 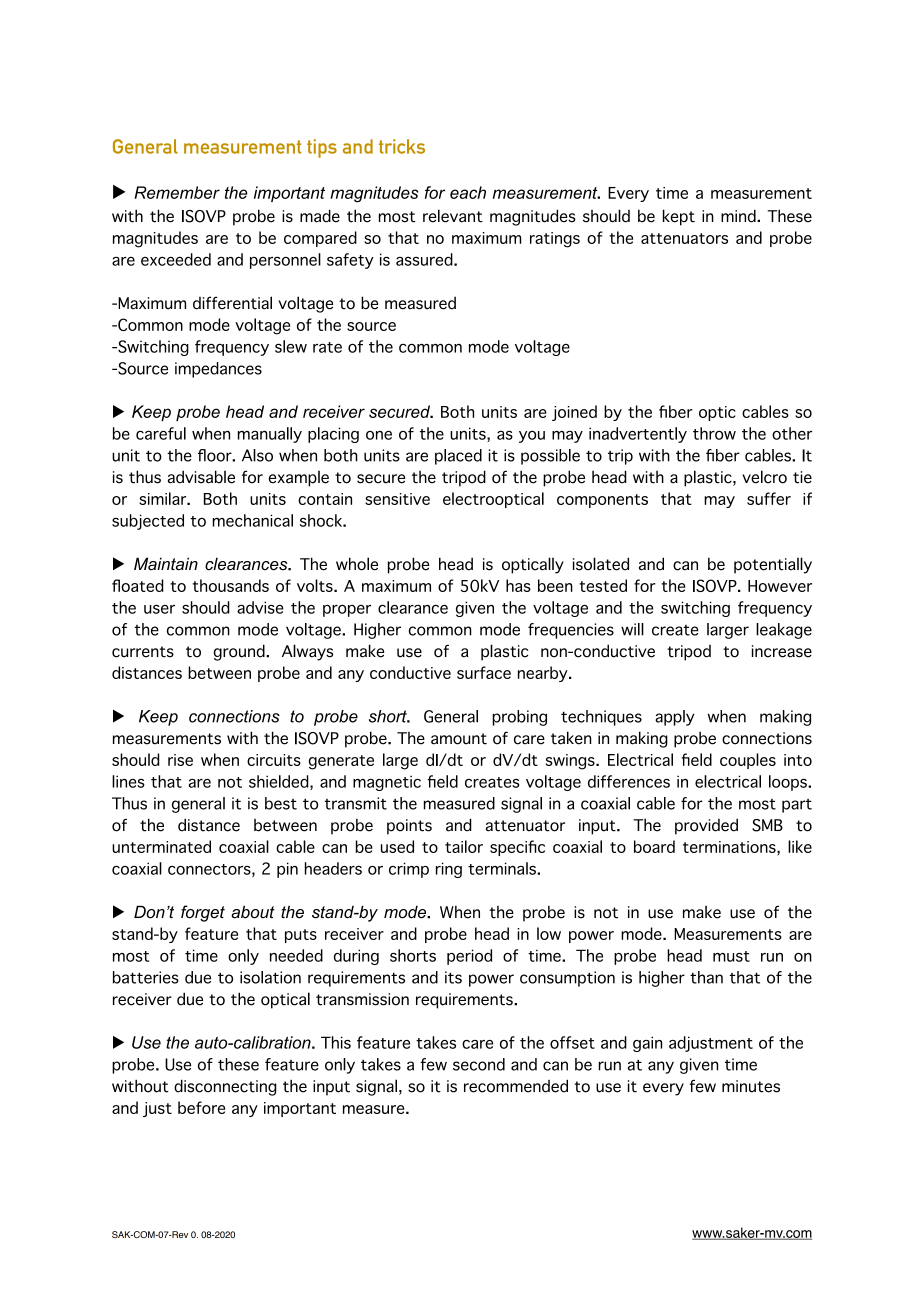 I want to click on surface, so click(x=484, y=672).
